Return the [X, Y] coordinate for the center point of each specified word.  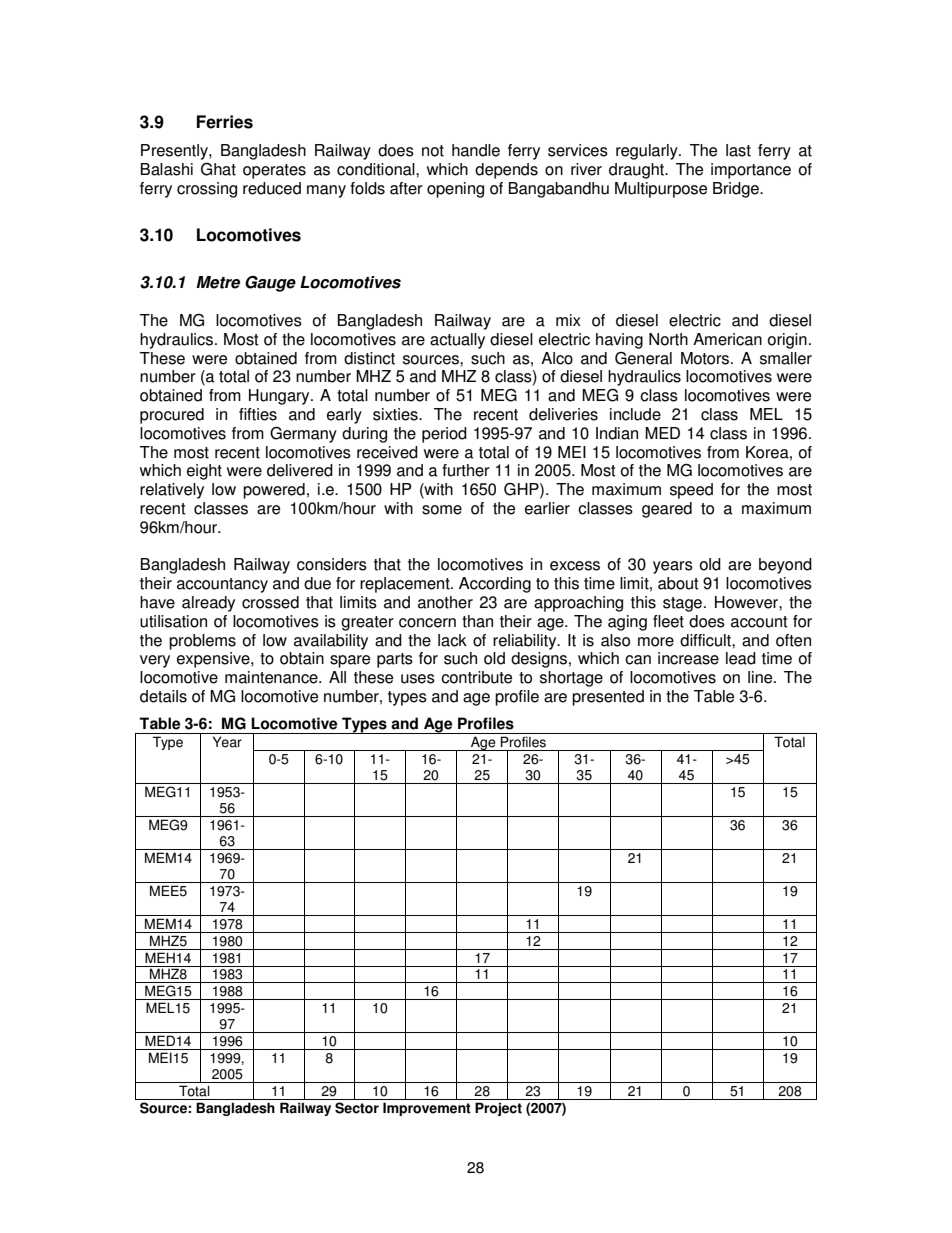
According [495, 585]
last [738, 150]
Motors [705, 358]
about [678, 583]
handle [476, 150]
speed [691, 491]
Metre [218, 282]
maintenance [272, 677]
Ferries [225, 122]
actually [457, 341]
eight [204, 472]
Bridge [737, 190]
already [208, 604]
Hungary [280, 397]
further [466, 470]
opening [455, 190]
